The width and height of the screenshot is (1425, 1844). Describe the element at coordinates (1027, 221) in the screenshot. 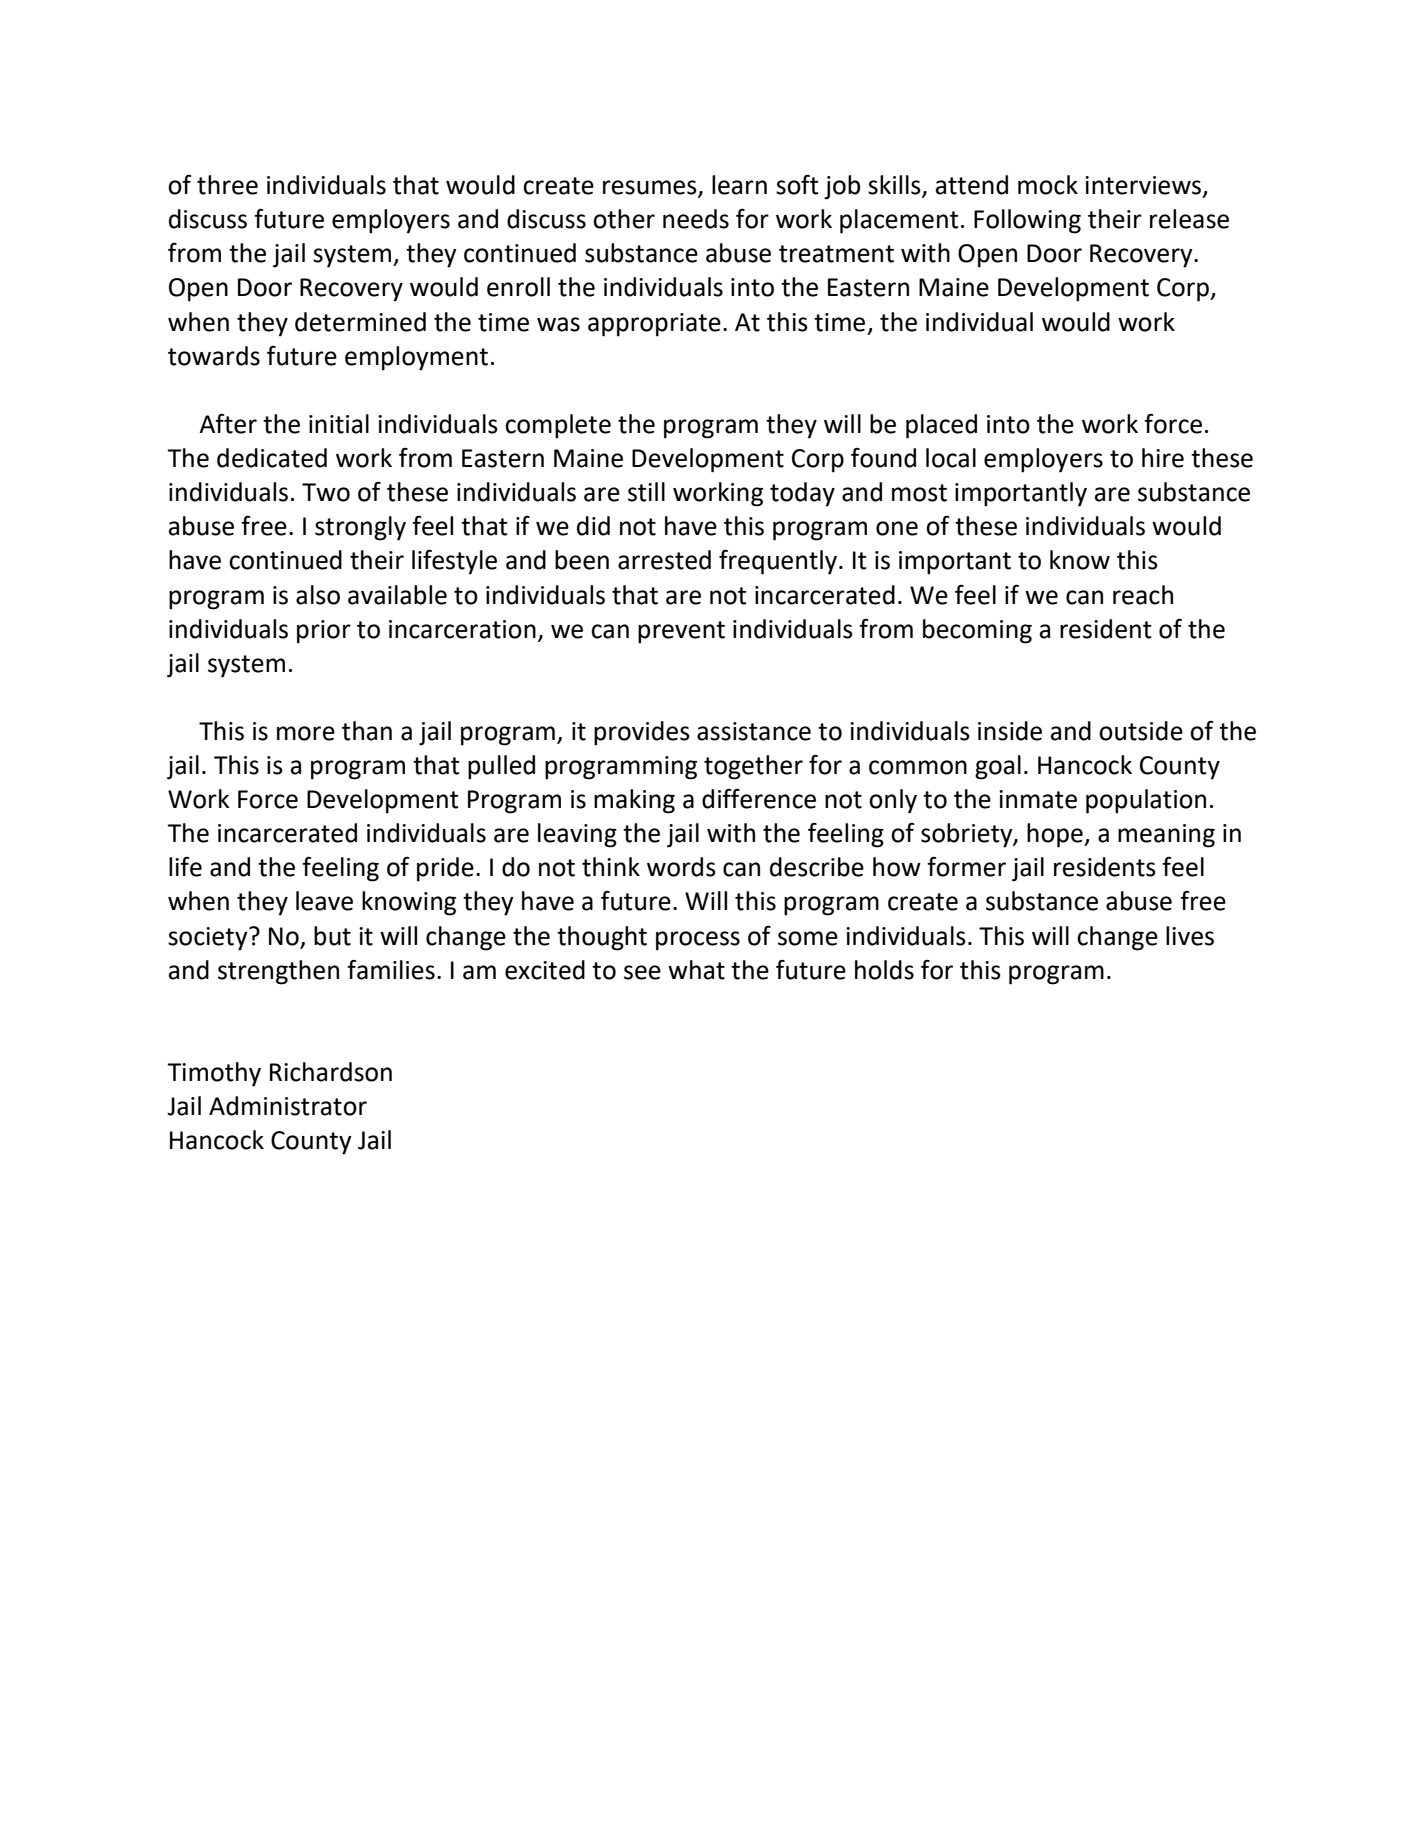

I see `Following` at that location.
